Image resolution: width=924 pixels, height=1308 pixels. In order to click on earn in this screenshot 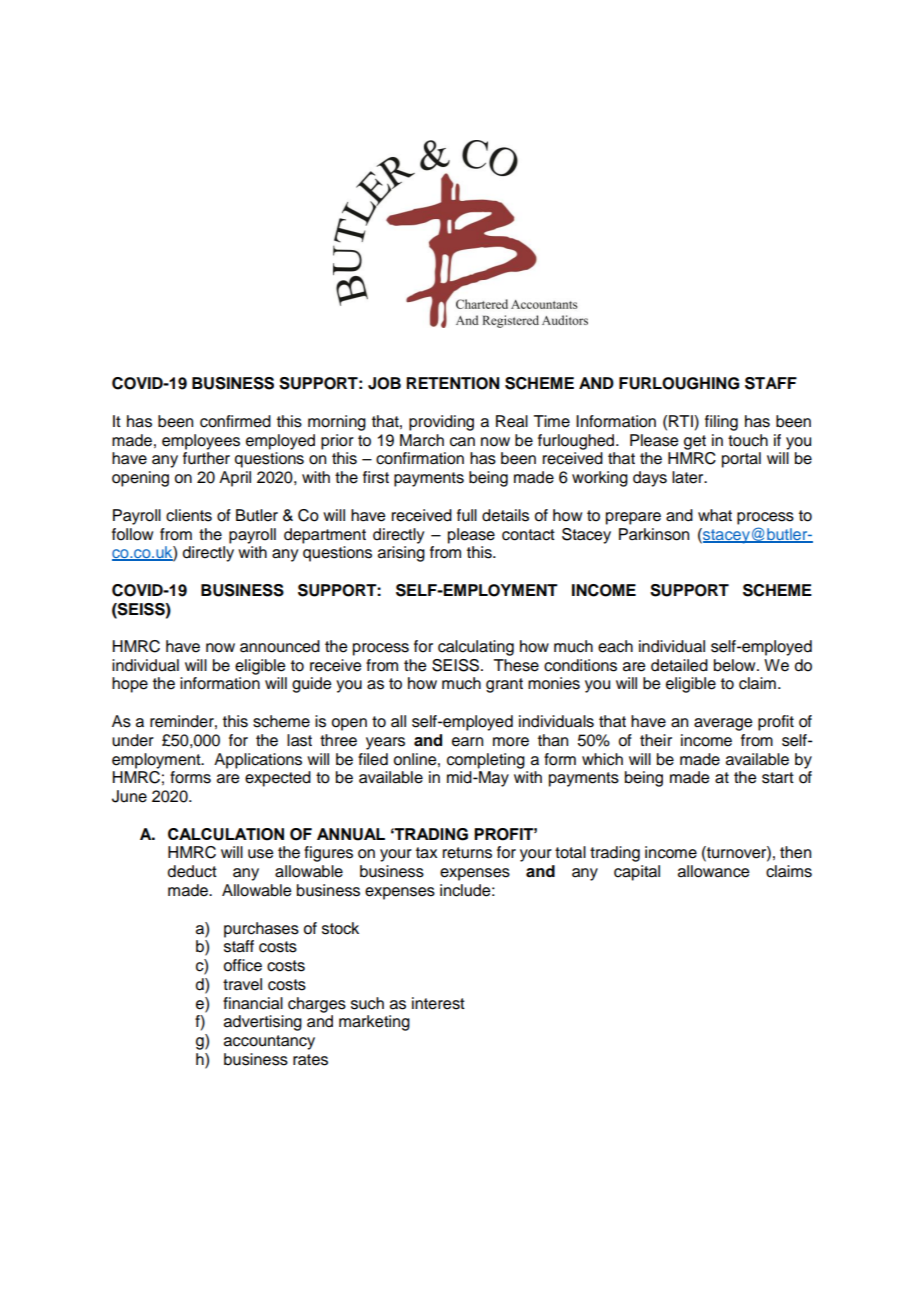, I will do `click(467, 742)`.
